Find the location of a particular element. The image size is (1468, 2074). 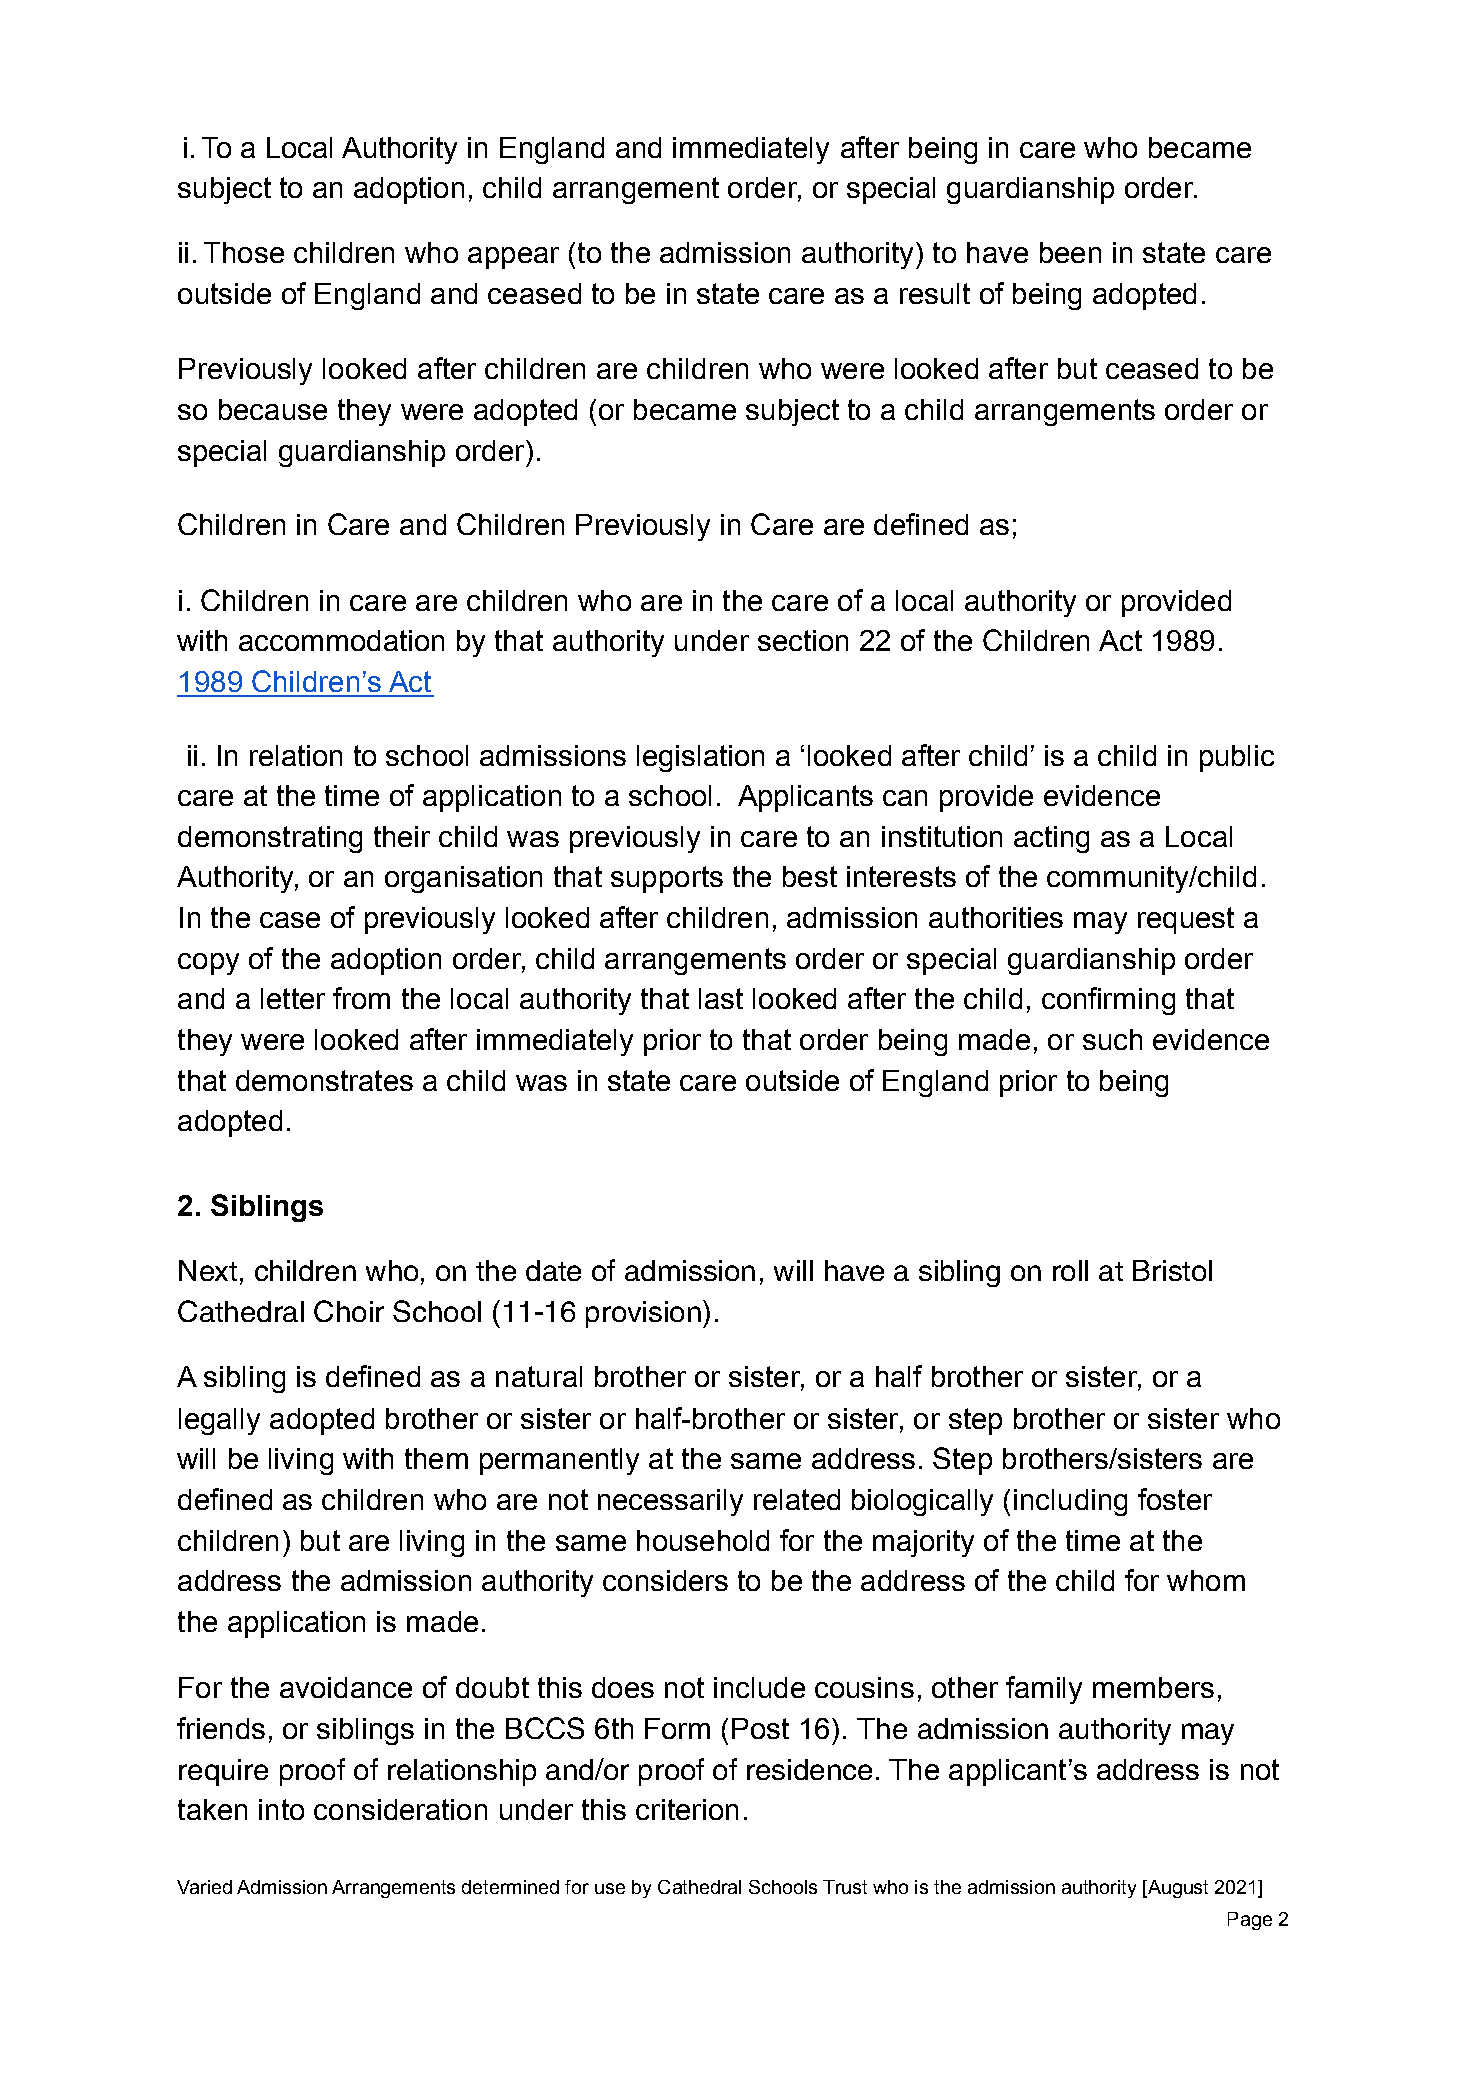

because is located at coordinates (273, 409).
